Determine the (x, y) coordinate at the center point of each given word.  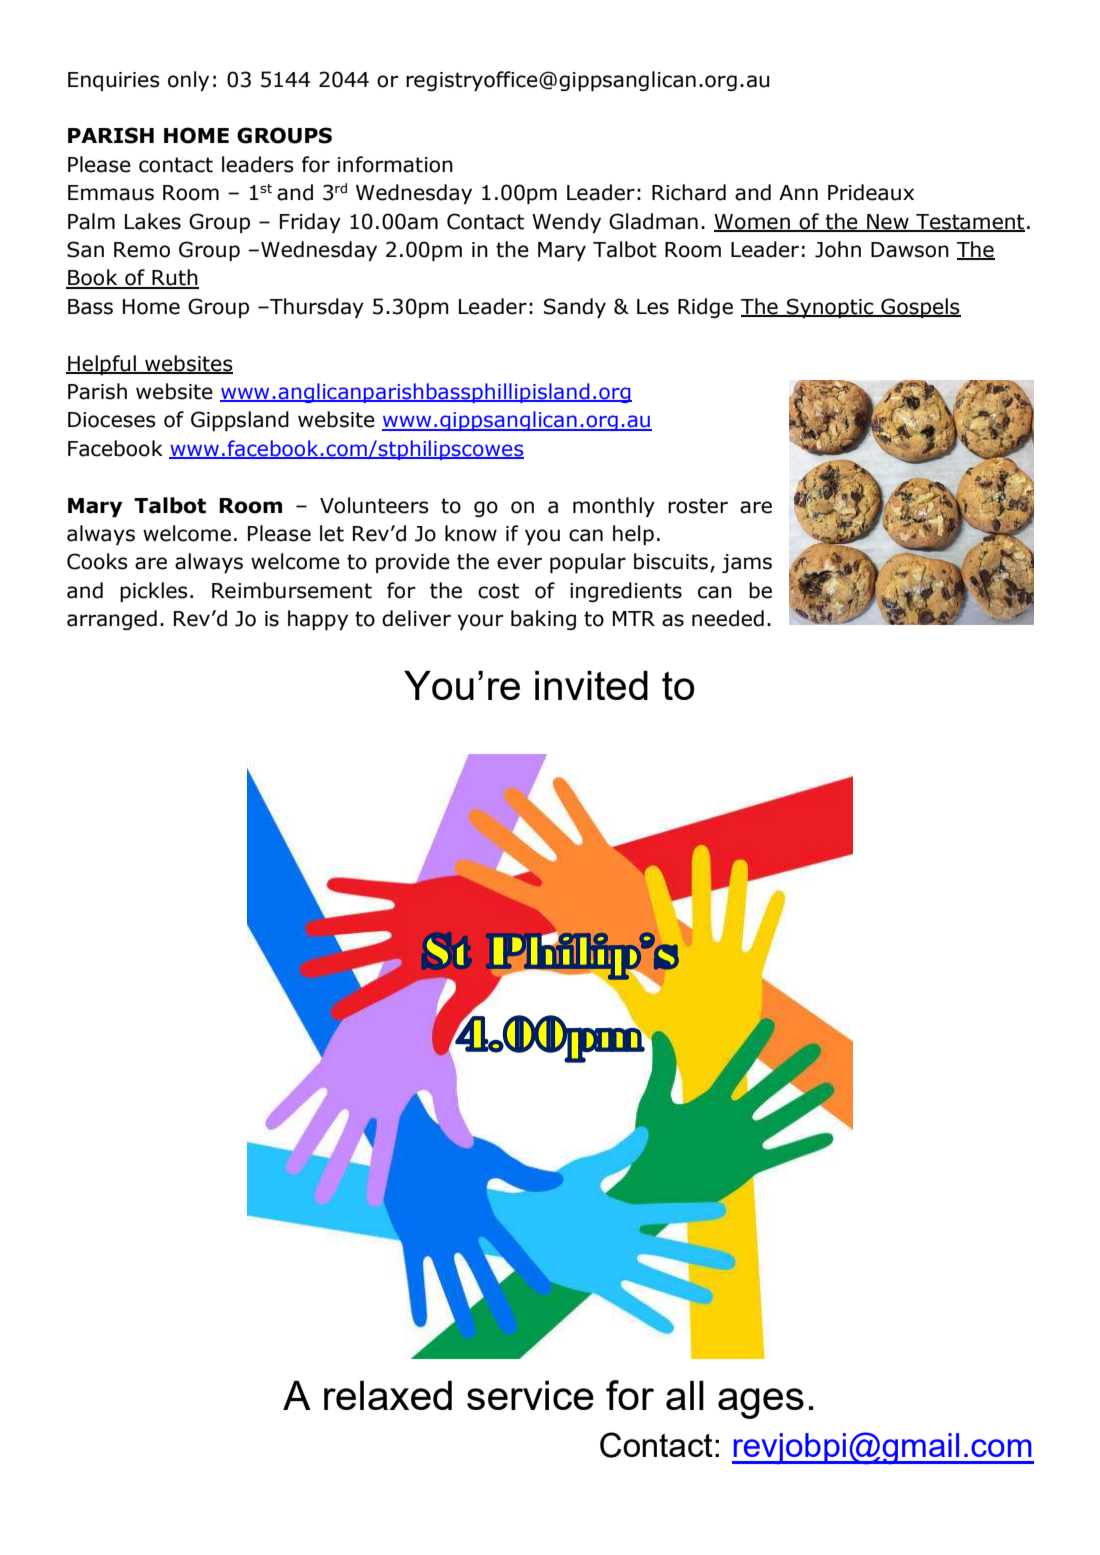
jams (747, 563)
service (530, 1395)
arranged (112, 620)
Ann (798, 192)
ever (519, 563)
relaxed (388, 1395)
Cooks (97, 561)
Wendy (566, 223)
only (188, 81)
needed (728, 618)
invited (591, 685)
